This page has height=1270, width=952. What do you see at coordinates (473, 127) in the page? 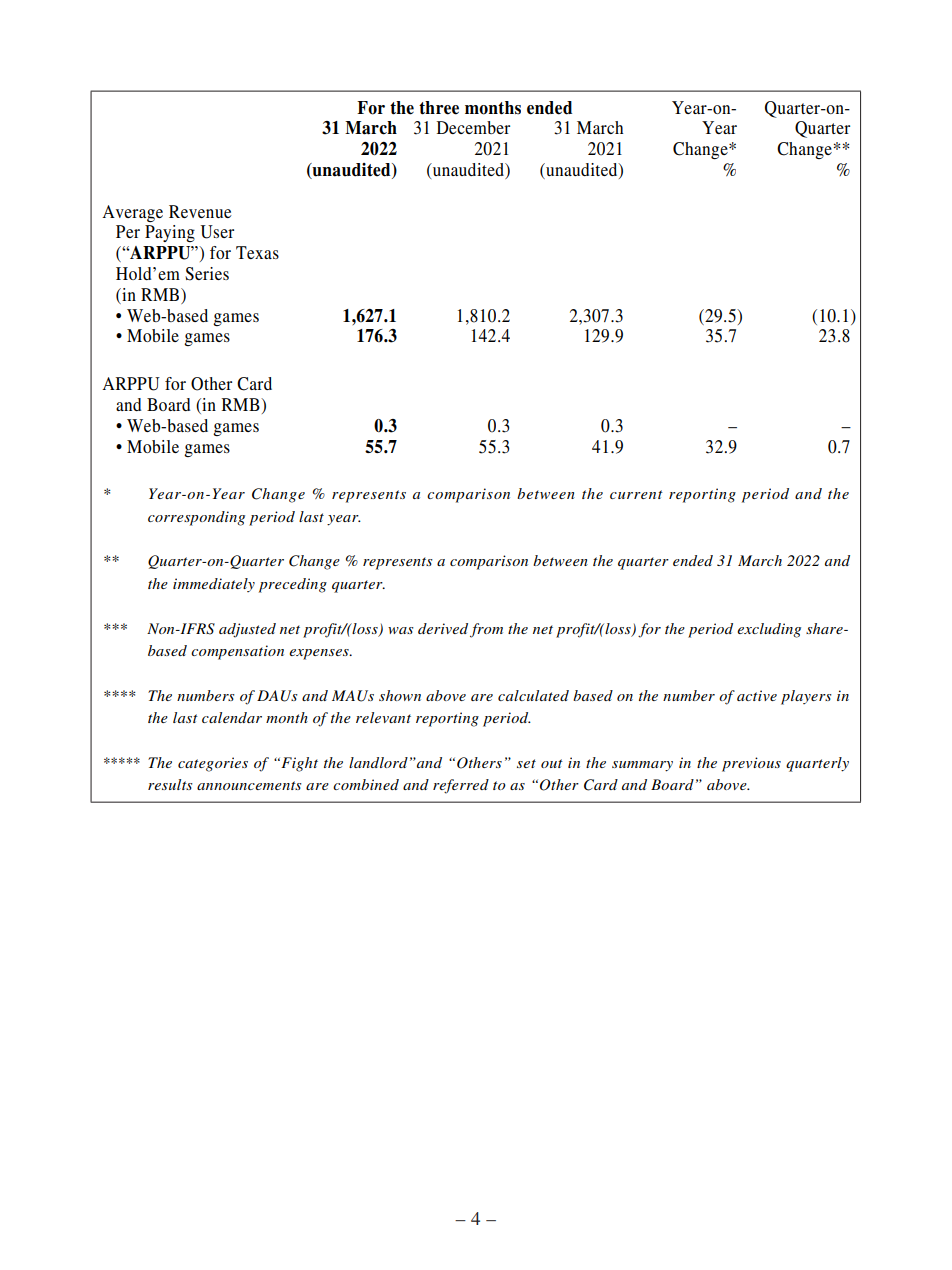
I see `December` at bounding box center [473, 127].
